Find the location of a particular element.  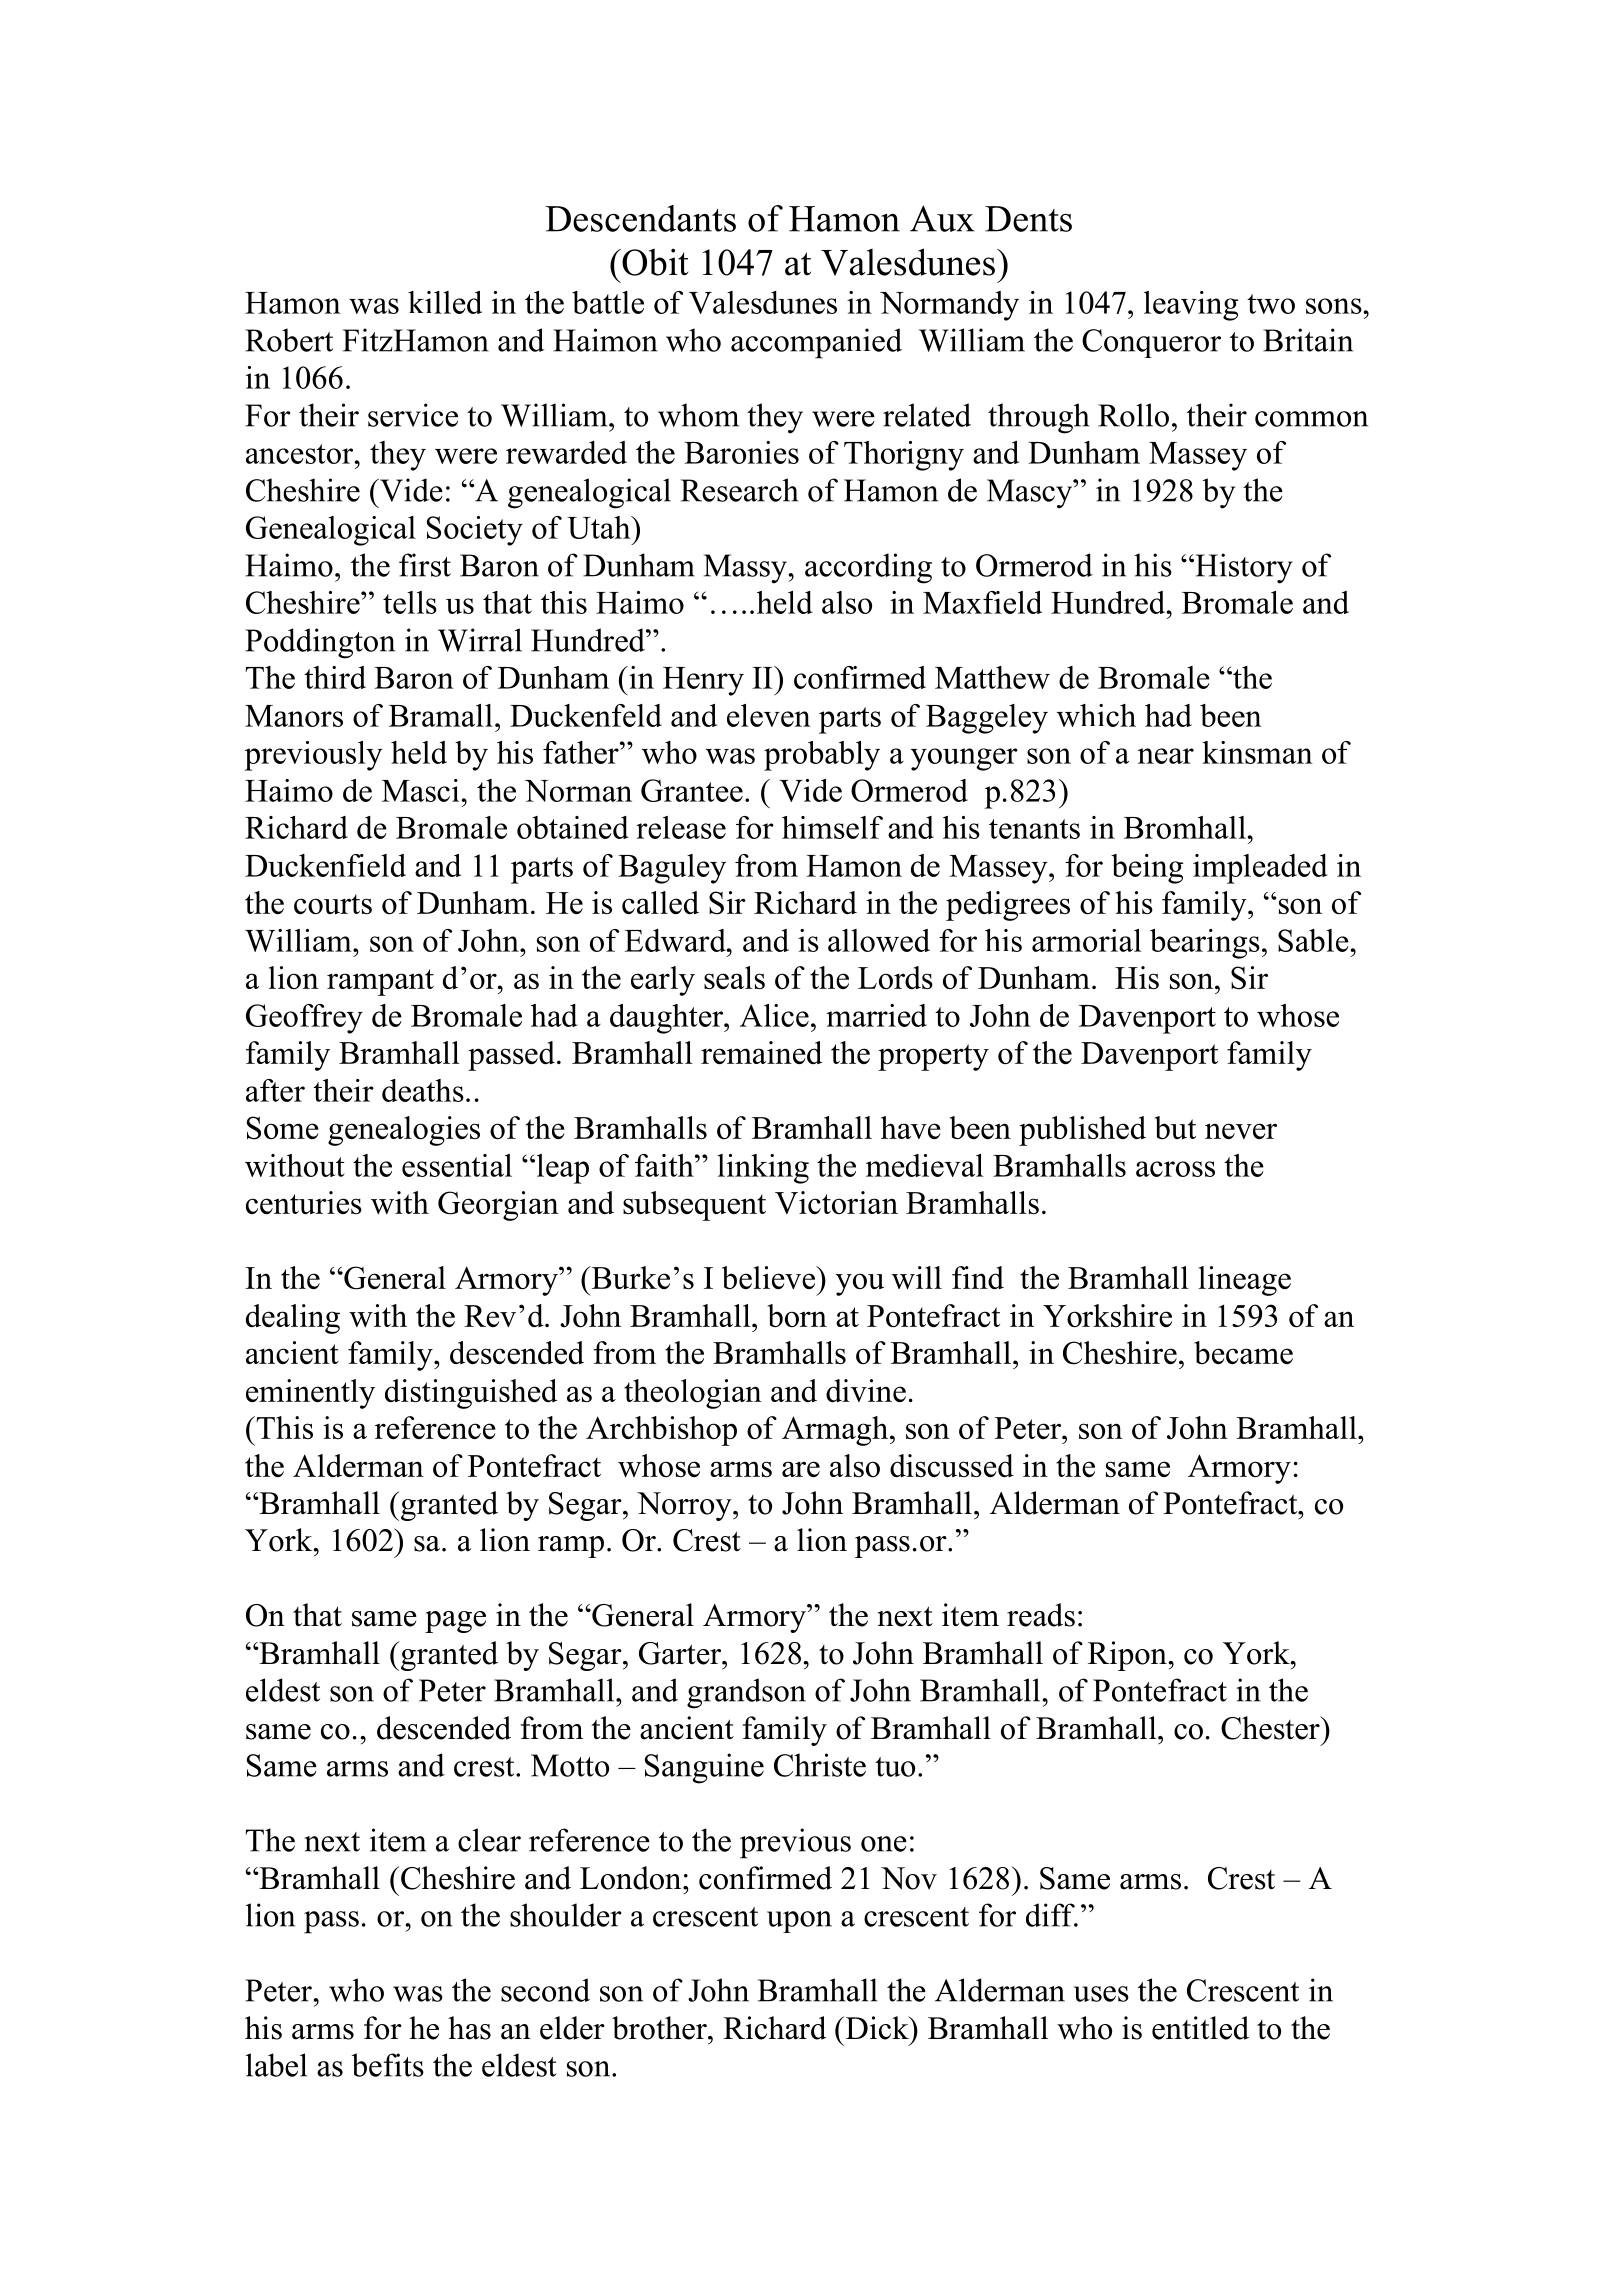

accompanied is located at coordinates (816, 343).
